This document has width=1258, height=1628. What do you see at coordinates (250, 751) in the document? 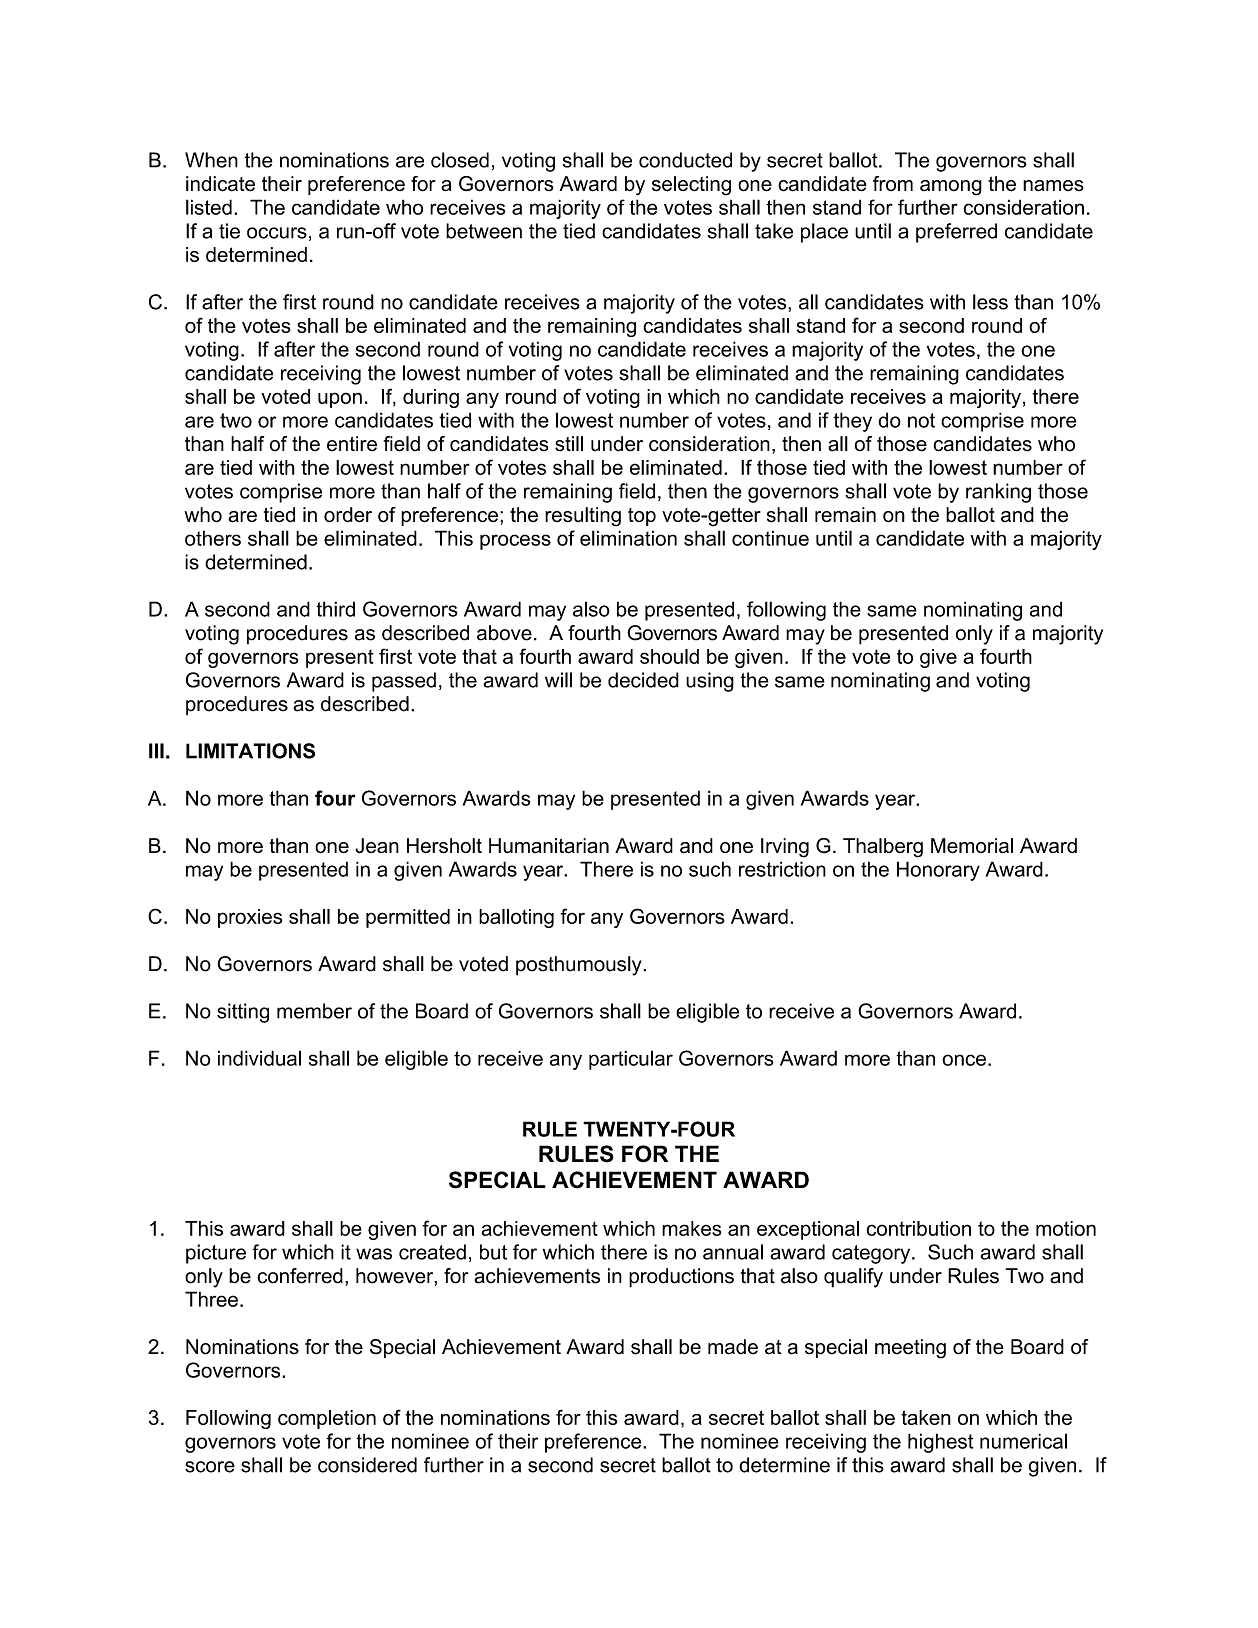
I see `LIMITATIONS` at bounding box center [250, 751].
